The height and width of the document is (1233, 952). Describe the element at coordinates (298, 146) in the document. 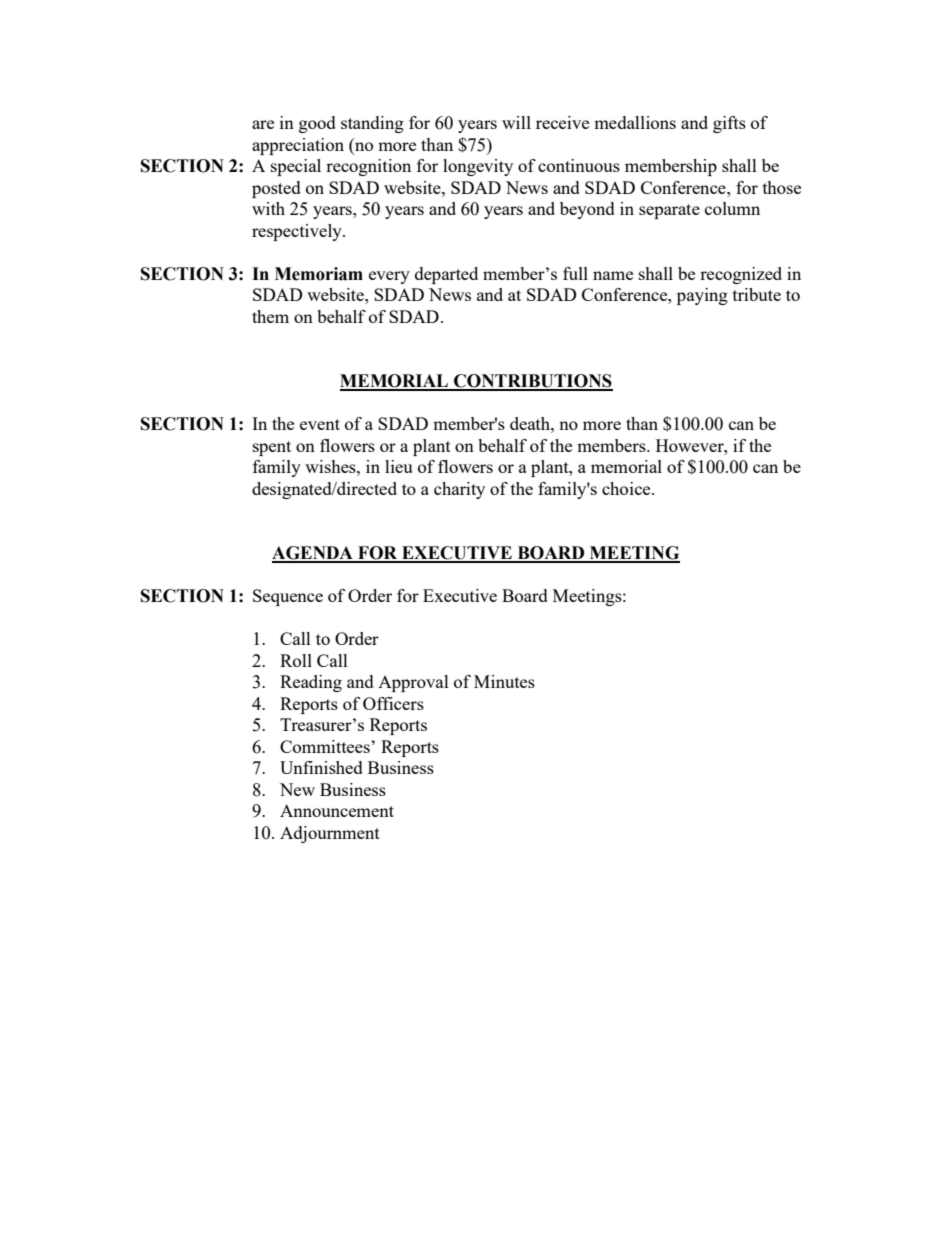

I see `appreciation` at that location.
